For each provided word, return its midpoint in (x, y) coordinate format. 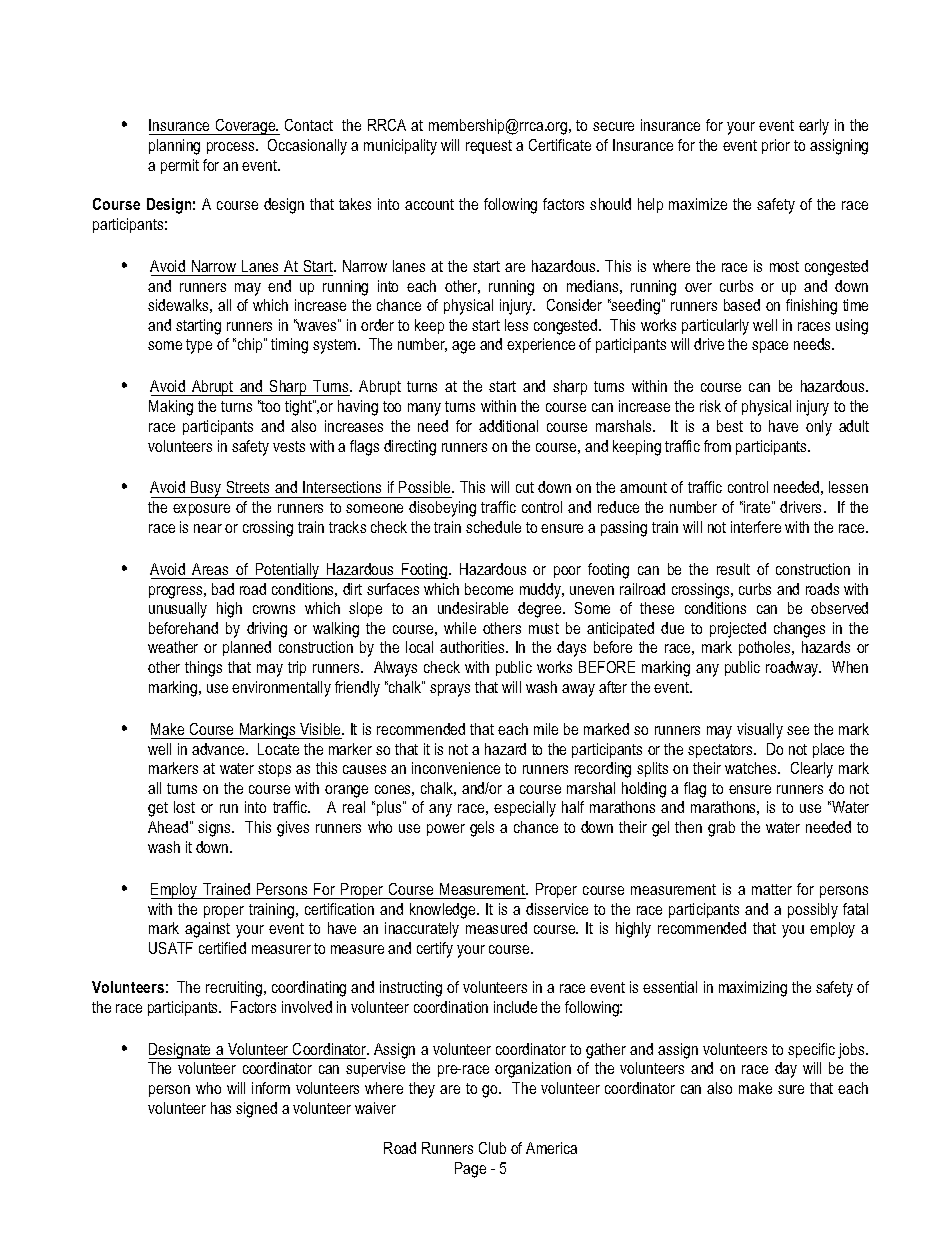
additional (508, 426)
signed (256, 1110)
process (232, 148)
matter (772, 889)
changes (799, 630)
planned (247, 648)
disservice (557, 909)
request (489, 147)
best (730, 426)
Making (171, 408)
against (207, 930)
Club (492, 1148)
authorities (473, 647)
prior (776, 146)
